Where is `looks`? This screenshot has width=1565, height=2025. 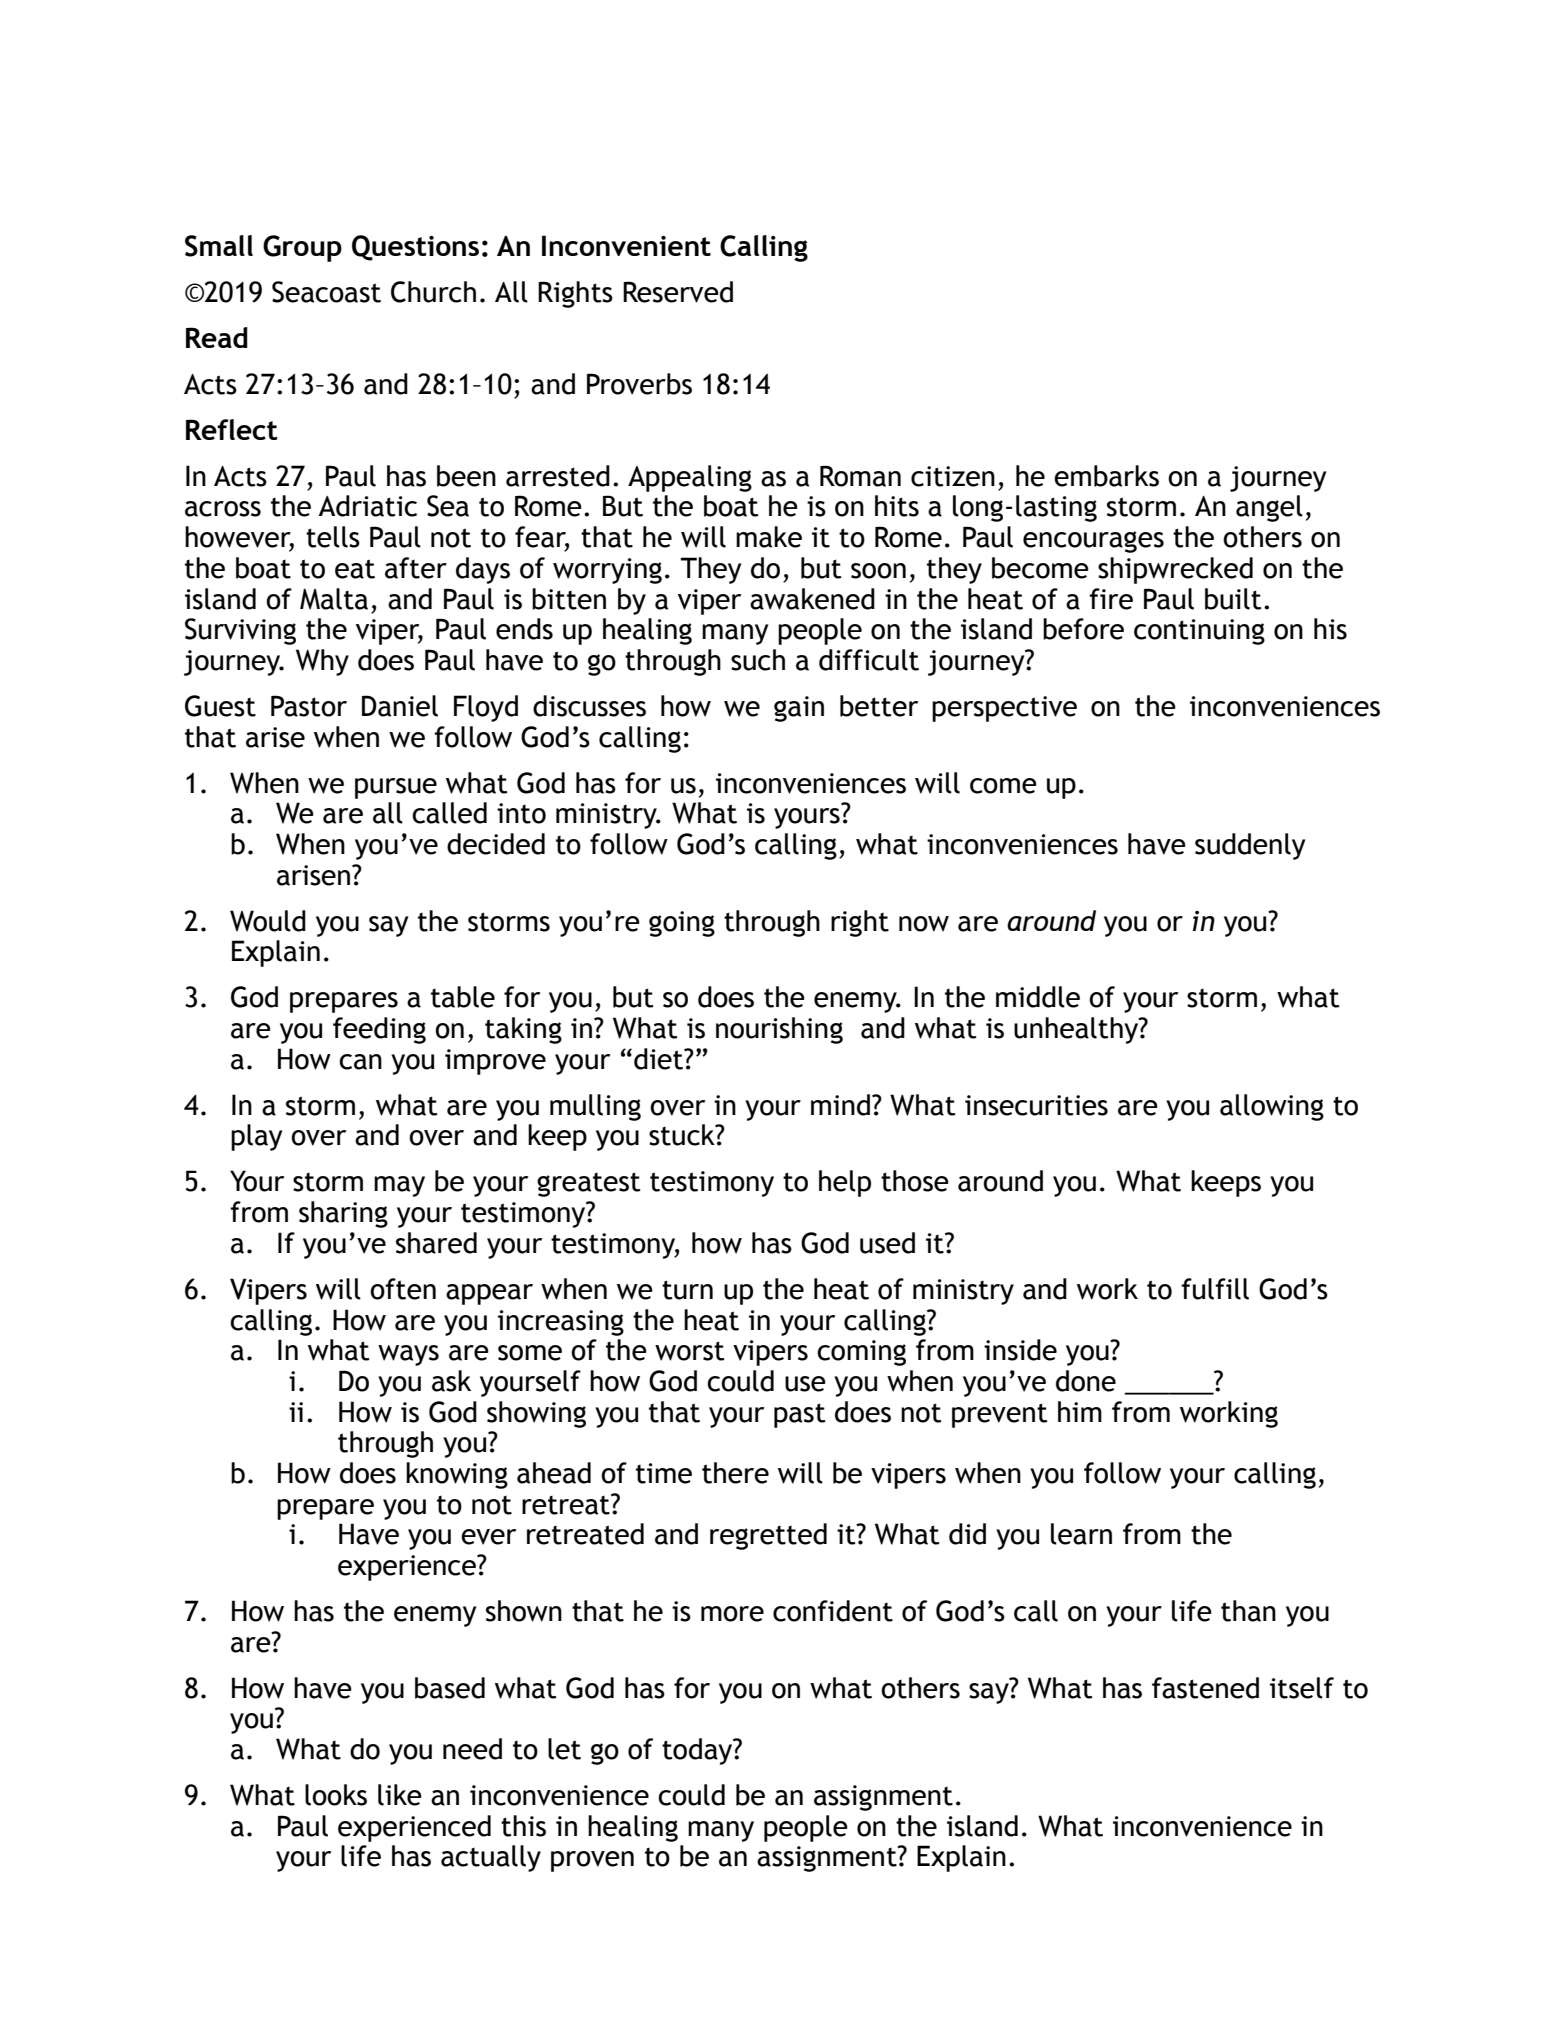 looks is located at coordinates (336, 1795).
